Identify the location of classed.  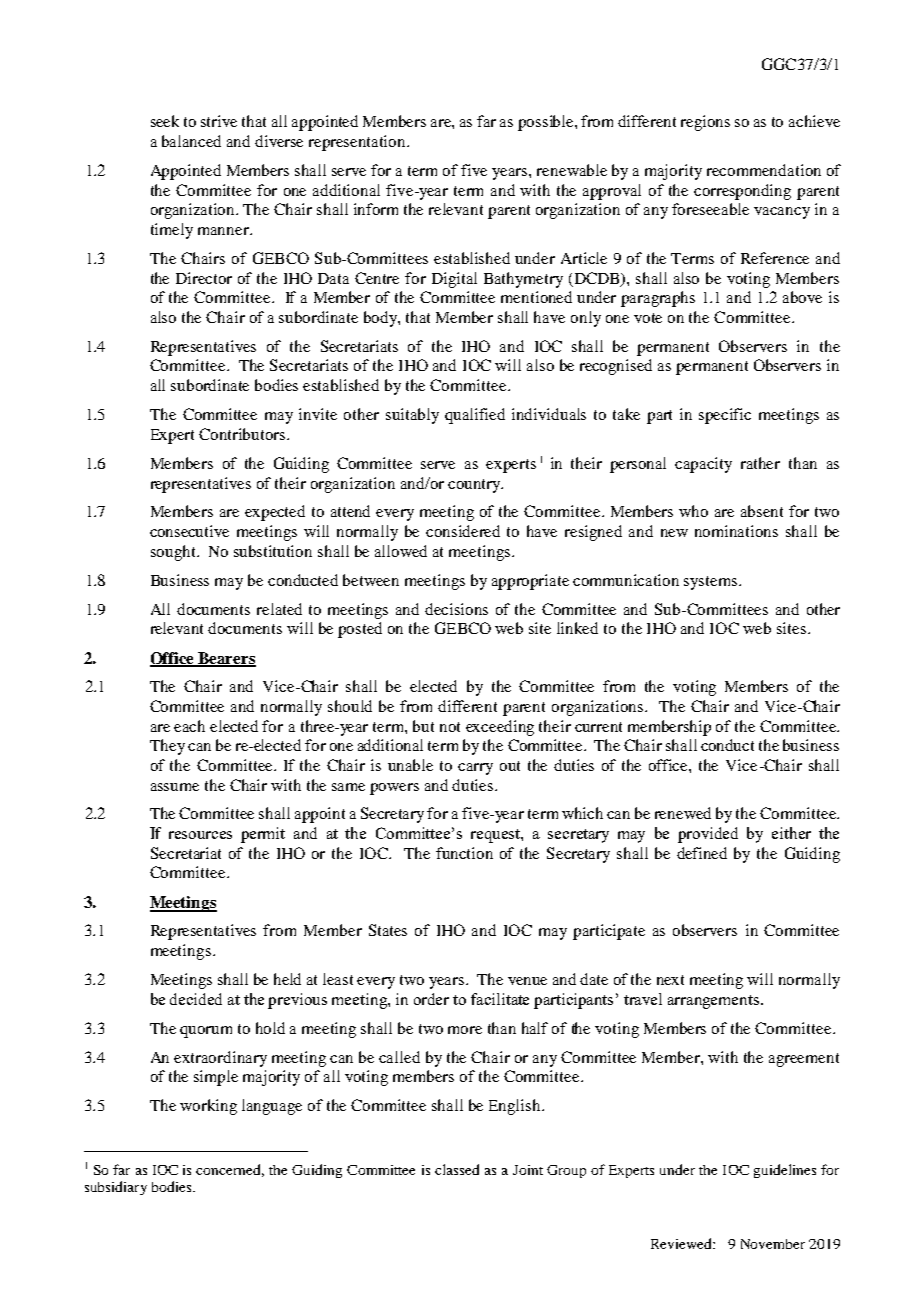
(457, 1169).
